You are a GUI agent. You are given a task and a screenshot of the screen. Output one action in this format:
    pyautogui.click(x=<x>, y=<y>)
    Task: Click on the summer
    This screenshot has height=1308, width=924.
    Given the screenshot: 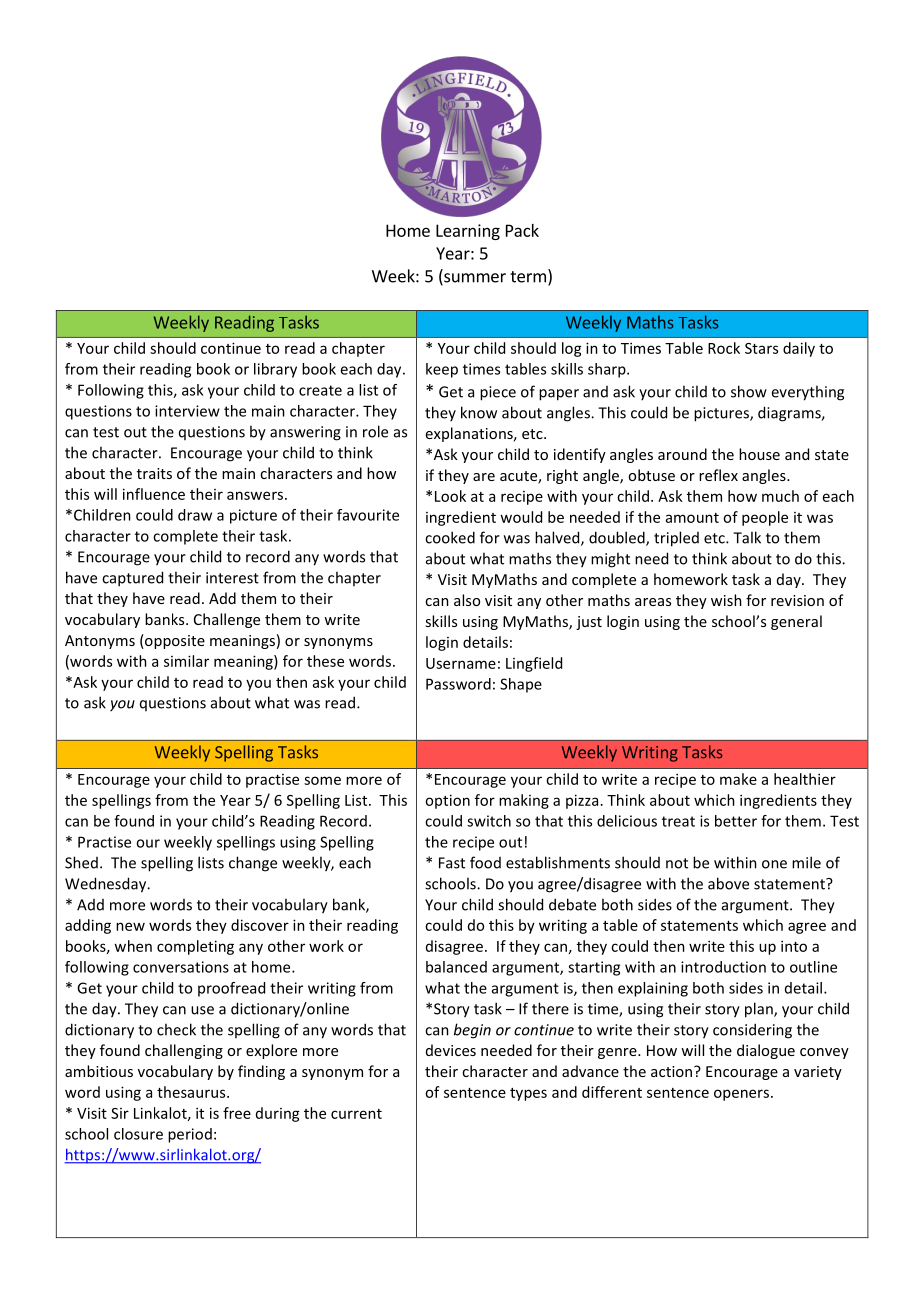 What is the action you would take?
    pyautogui.click(x=474, y=279)
